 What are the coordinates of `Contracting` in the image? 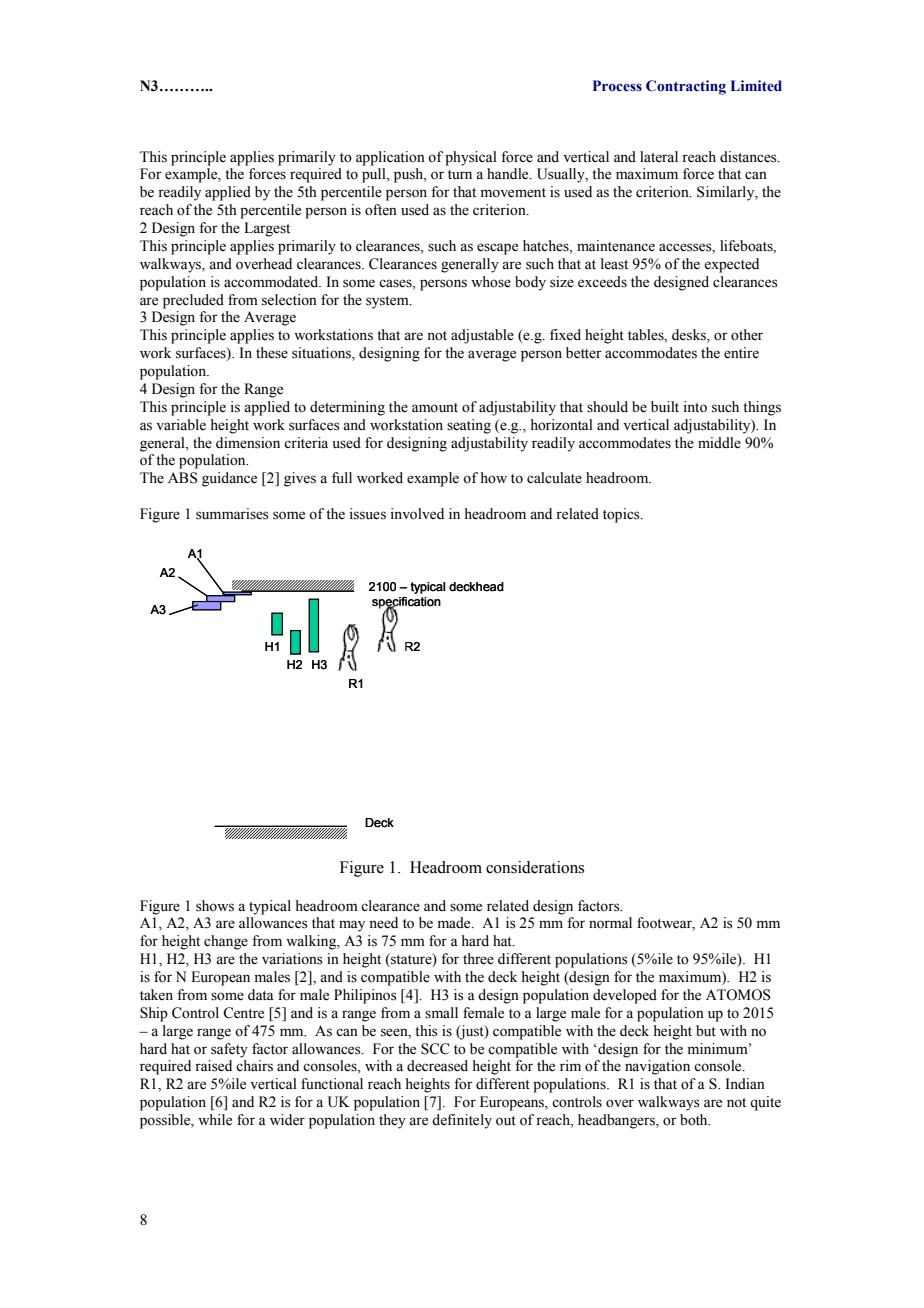 It's located at (686, 87).
